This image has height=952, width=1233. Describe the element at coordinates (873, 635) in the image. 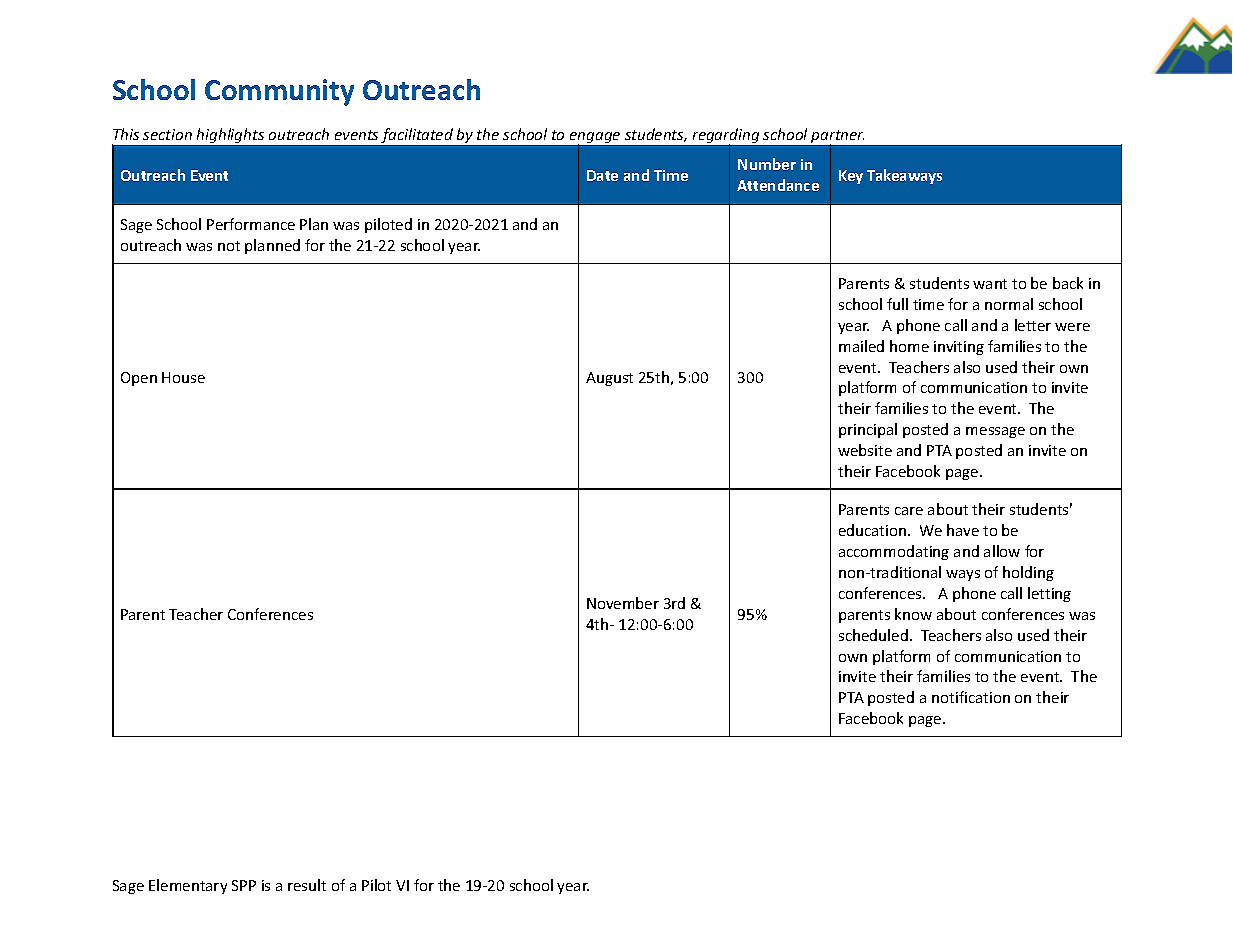

I see `scheduled` at that location.
